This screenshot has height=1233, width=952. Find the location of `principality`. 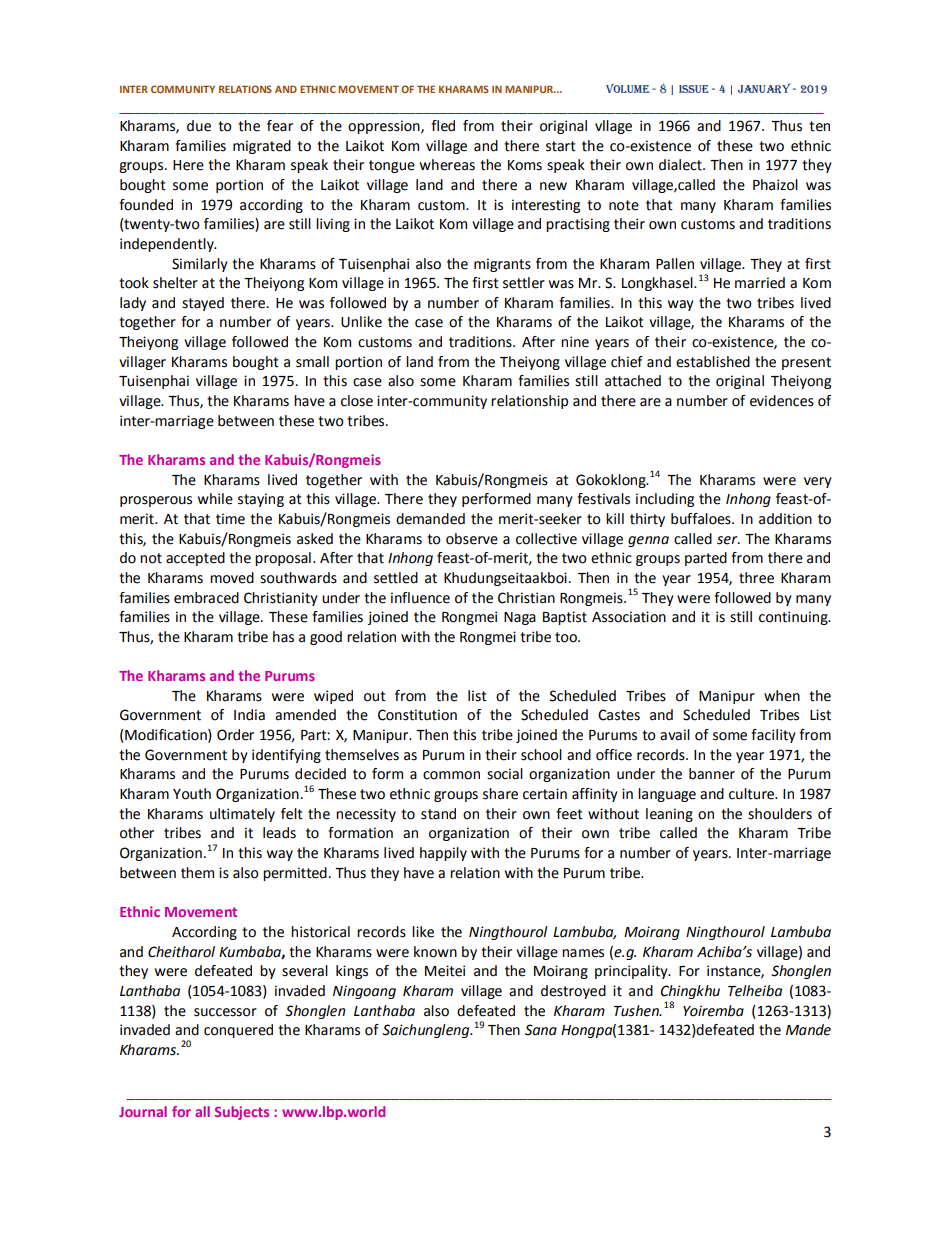

principality is located at coordinates (632, 972).
